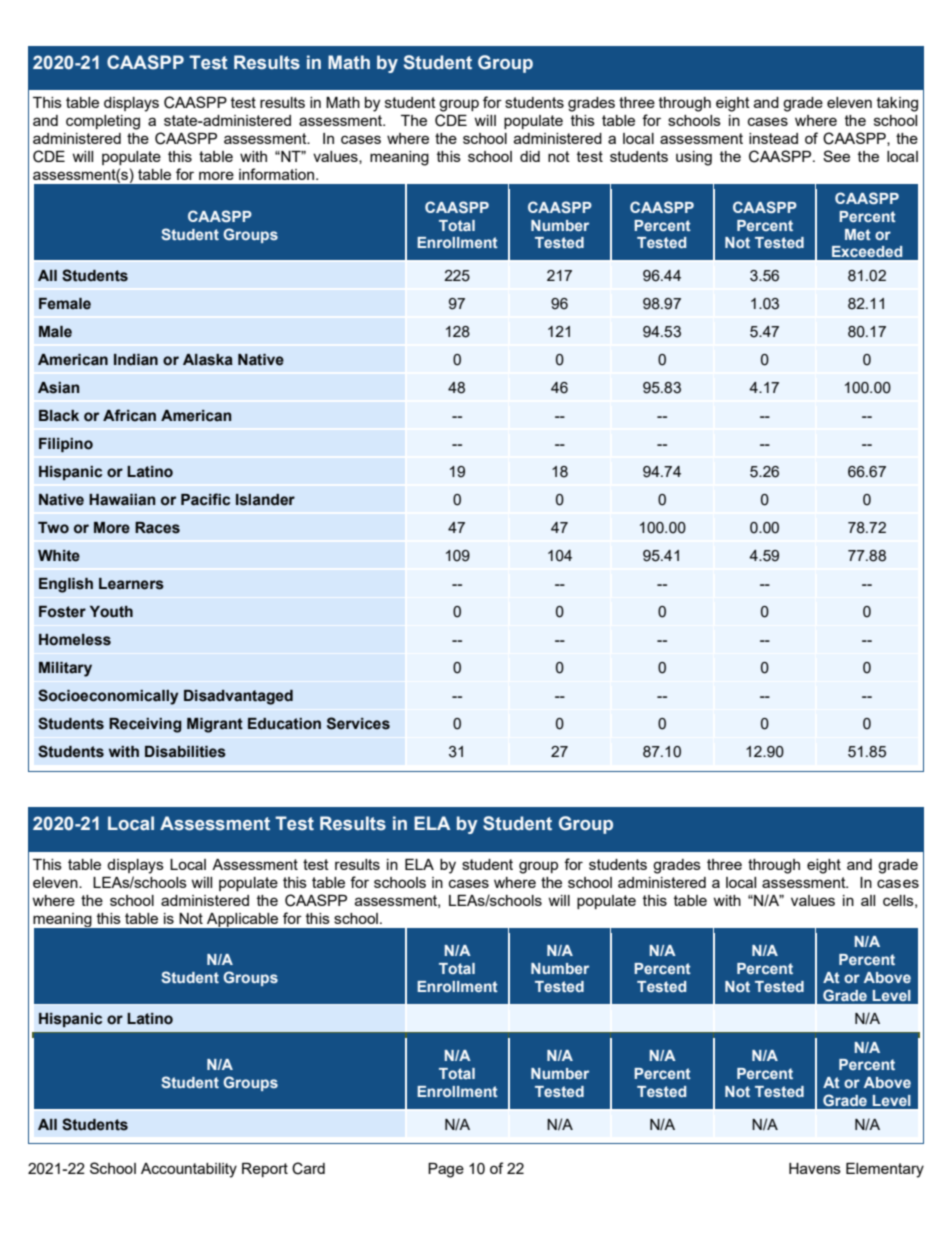 This screenshot has height=1233, width=952. Describe the element at coordinates (773, 138) in the screenshot. I see `instead` at that location.
